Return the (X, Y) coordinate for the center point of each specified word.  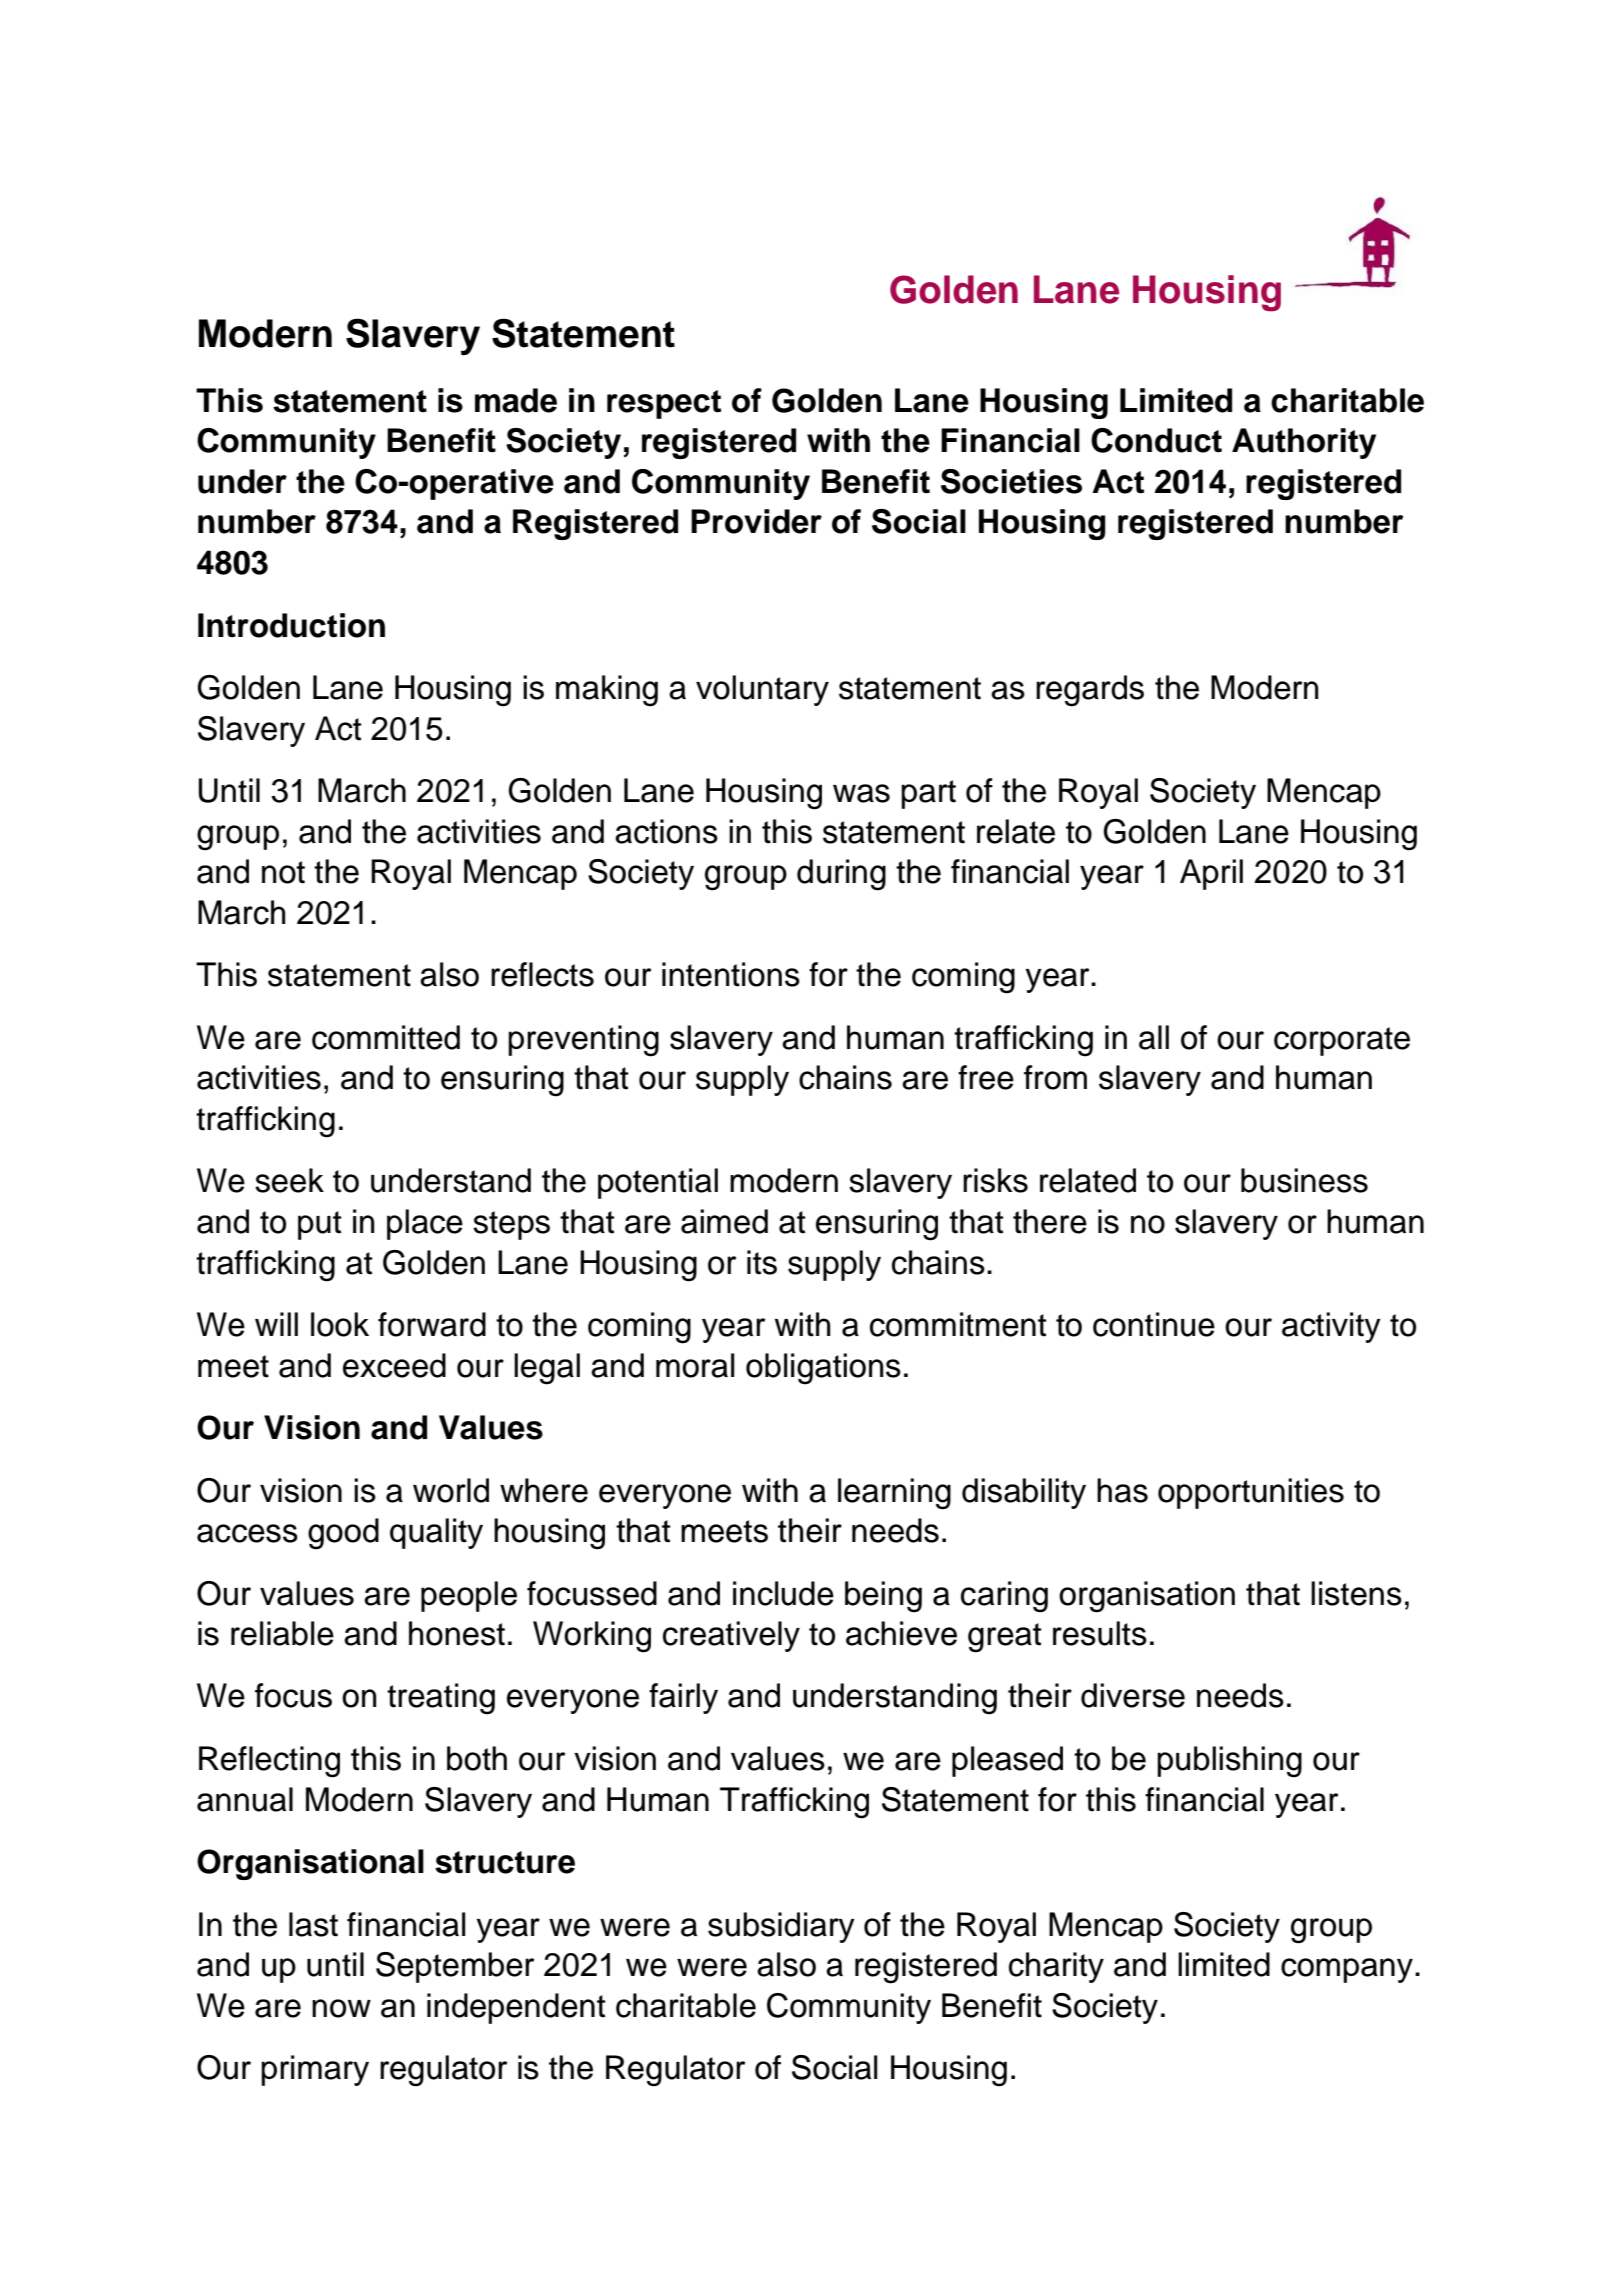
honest (457, 1633)
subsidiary (781, 1927)
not (283, 872)
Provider (756, 521)
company (1347, 1970)
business (1304, 1180)
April (1211, 874)
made (516, 400)
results (1100, 1633)
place (425, 1224)
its (762, 1262)
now (341, 2008)
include (783, 1593)
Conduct (1156, 440)
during (841, 875)
